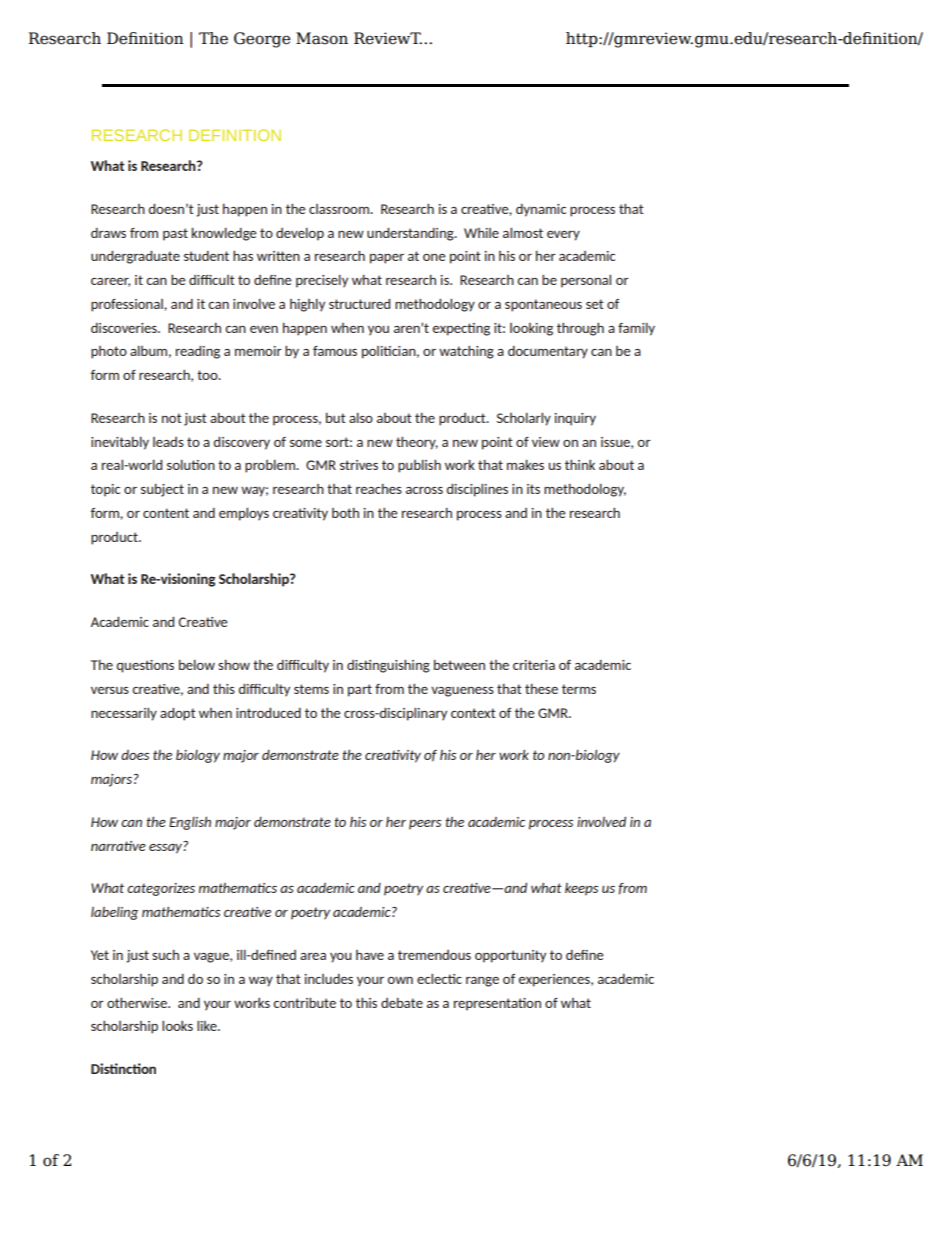 Image resolution: width=952 pixels, height=1233 pixels. What do you see at coordinates (402, 1003) in the screenshot?
I see `debate` at bounding box center [402, 1003].
